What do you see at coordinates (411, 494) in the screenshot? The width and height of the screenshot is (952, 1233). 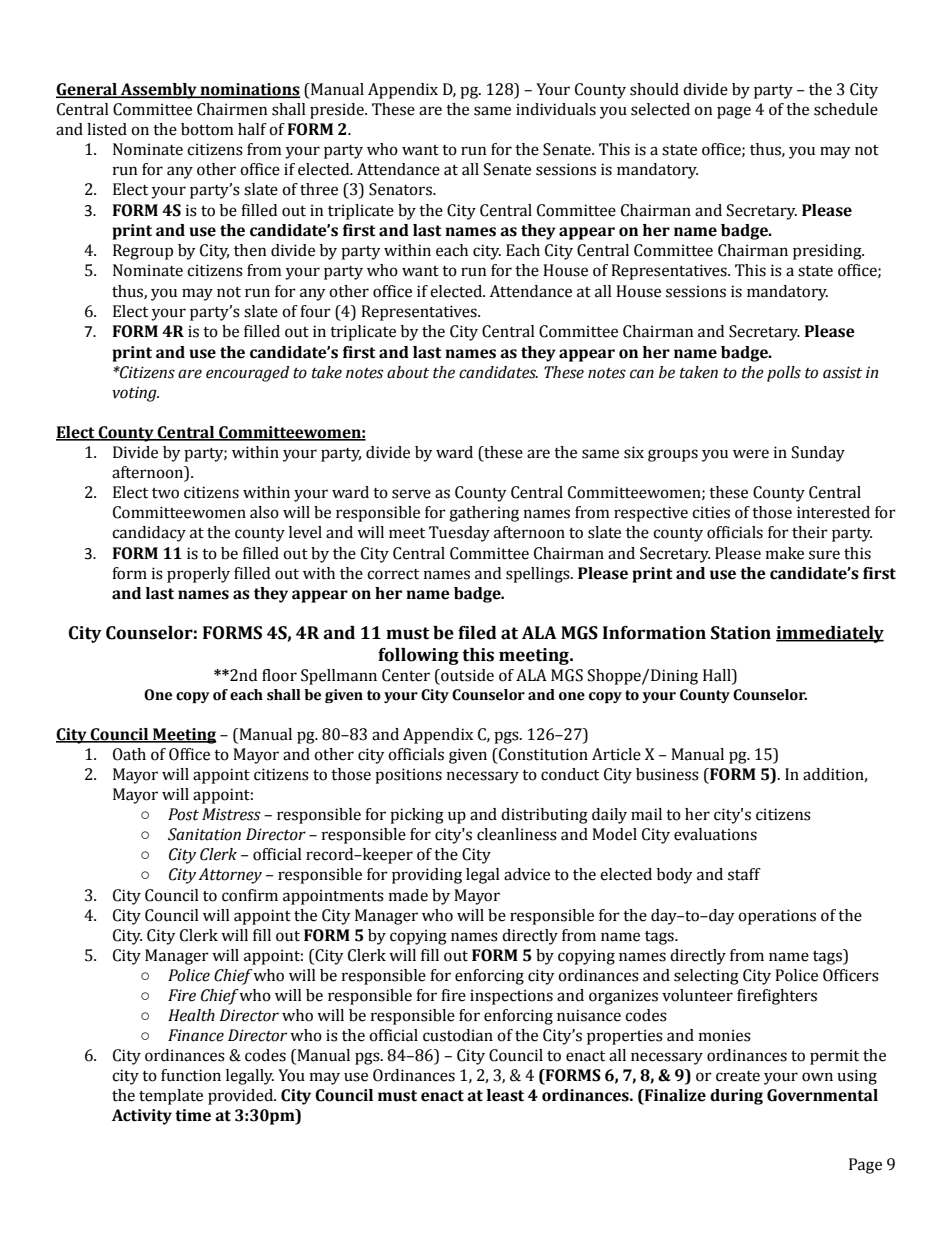 I see `serve` at bounding box center [411, 494].
